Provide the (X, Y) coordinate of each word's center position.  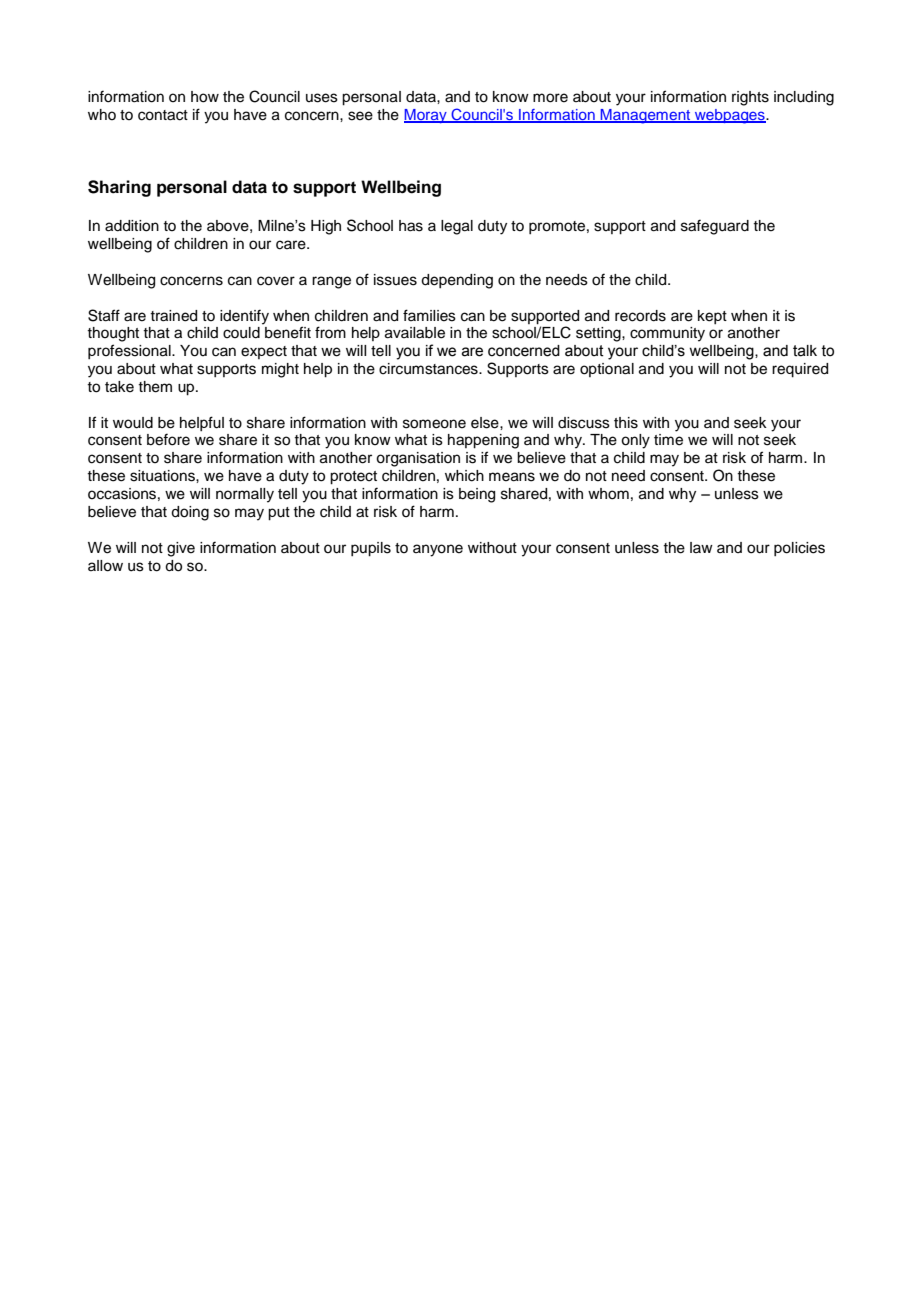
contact (163, 115)
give (181, 549)
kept (712, 317)
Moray (426, 116)
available (415, 333)
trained (173, 316)
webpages (730, 116)
